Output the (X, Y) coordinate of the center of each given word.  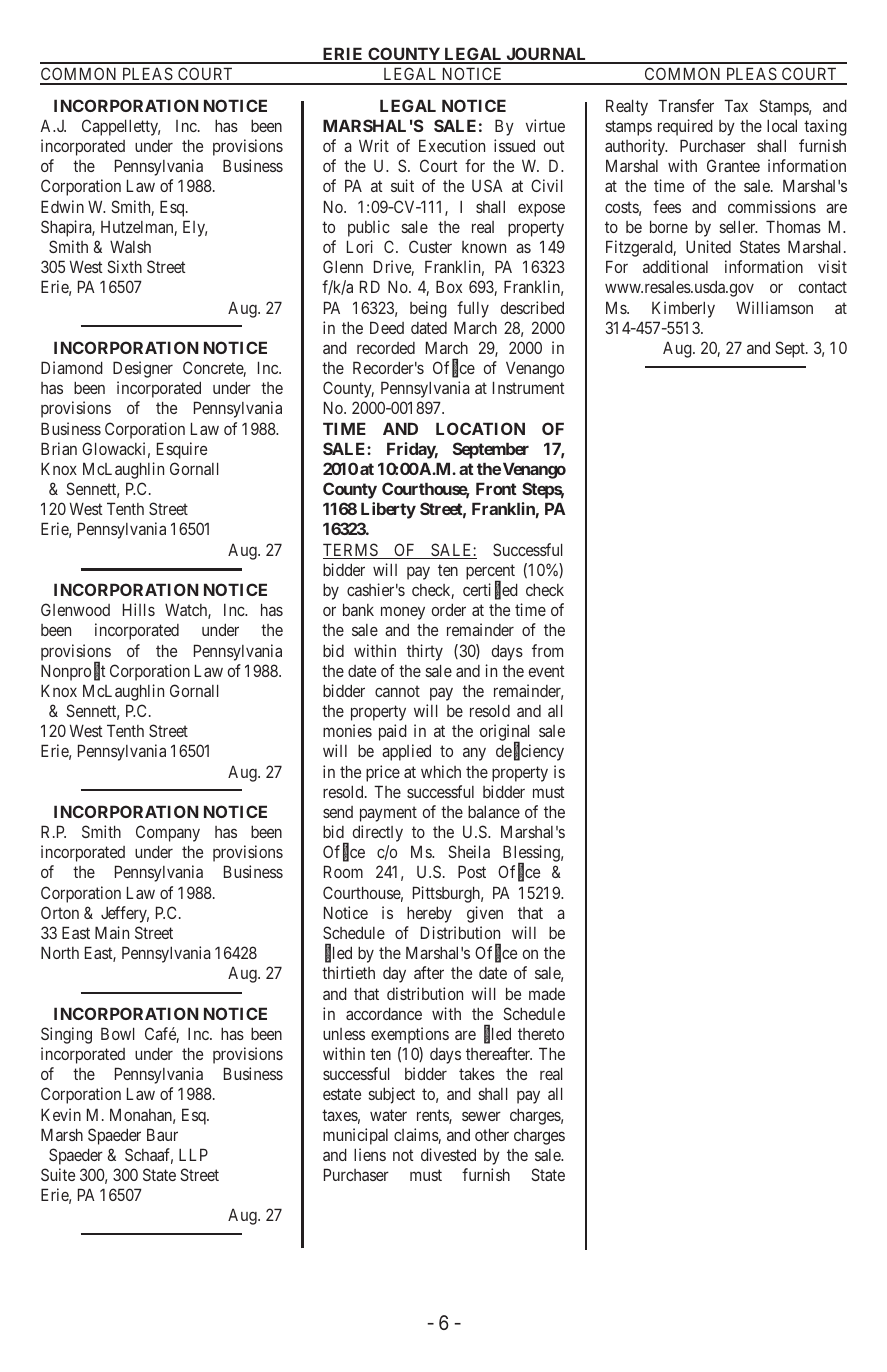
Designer (143, 369)
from (547, 650)
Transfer (686, 105)
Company (168, 833)
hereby (429, 914)
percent (490, 573)
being (428, 309)
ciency (542, 752)
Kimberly (683, 309)
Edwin (62, 206)
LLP (193, 1154)
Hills (139, 609)
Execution (452, 145)
